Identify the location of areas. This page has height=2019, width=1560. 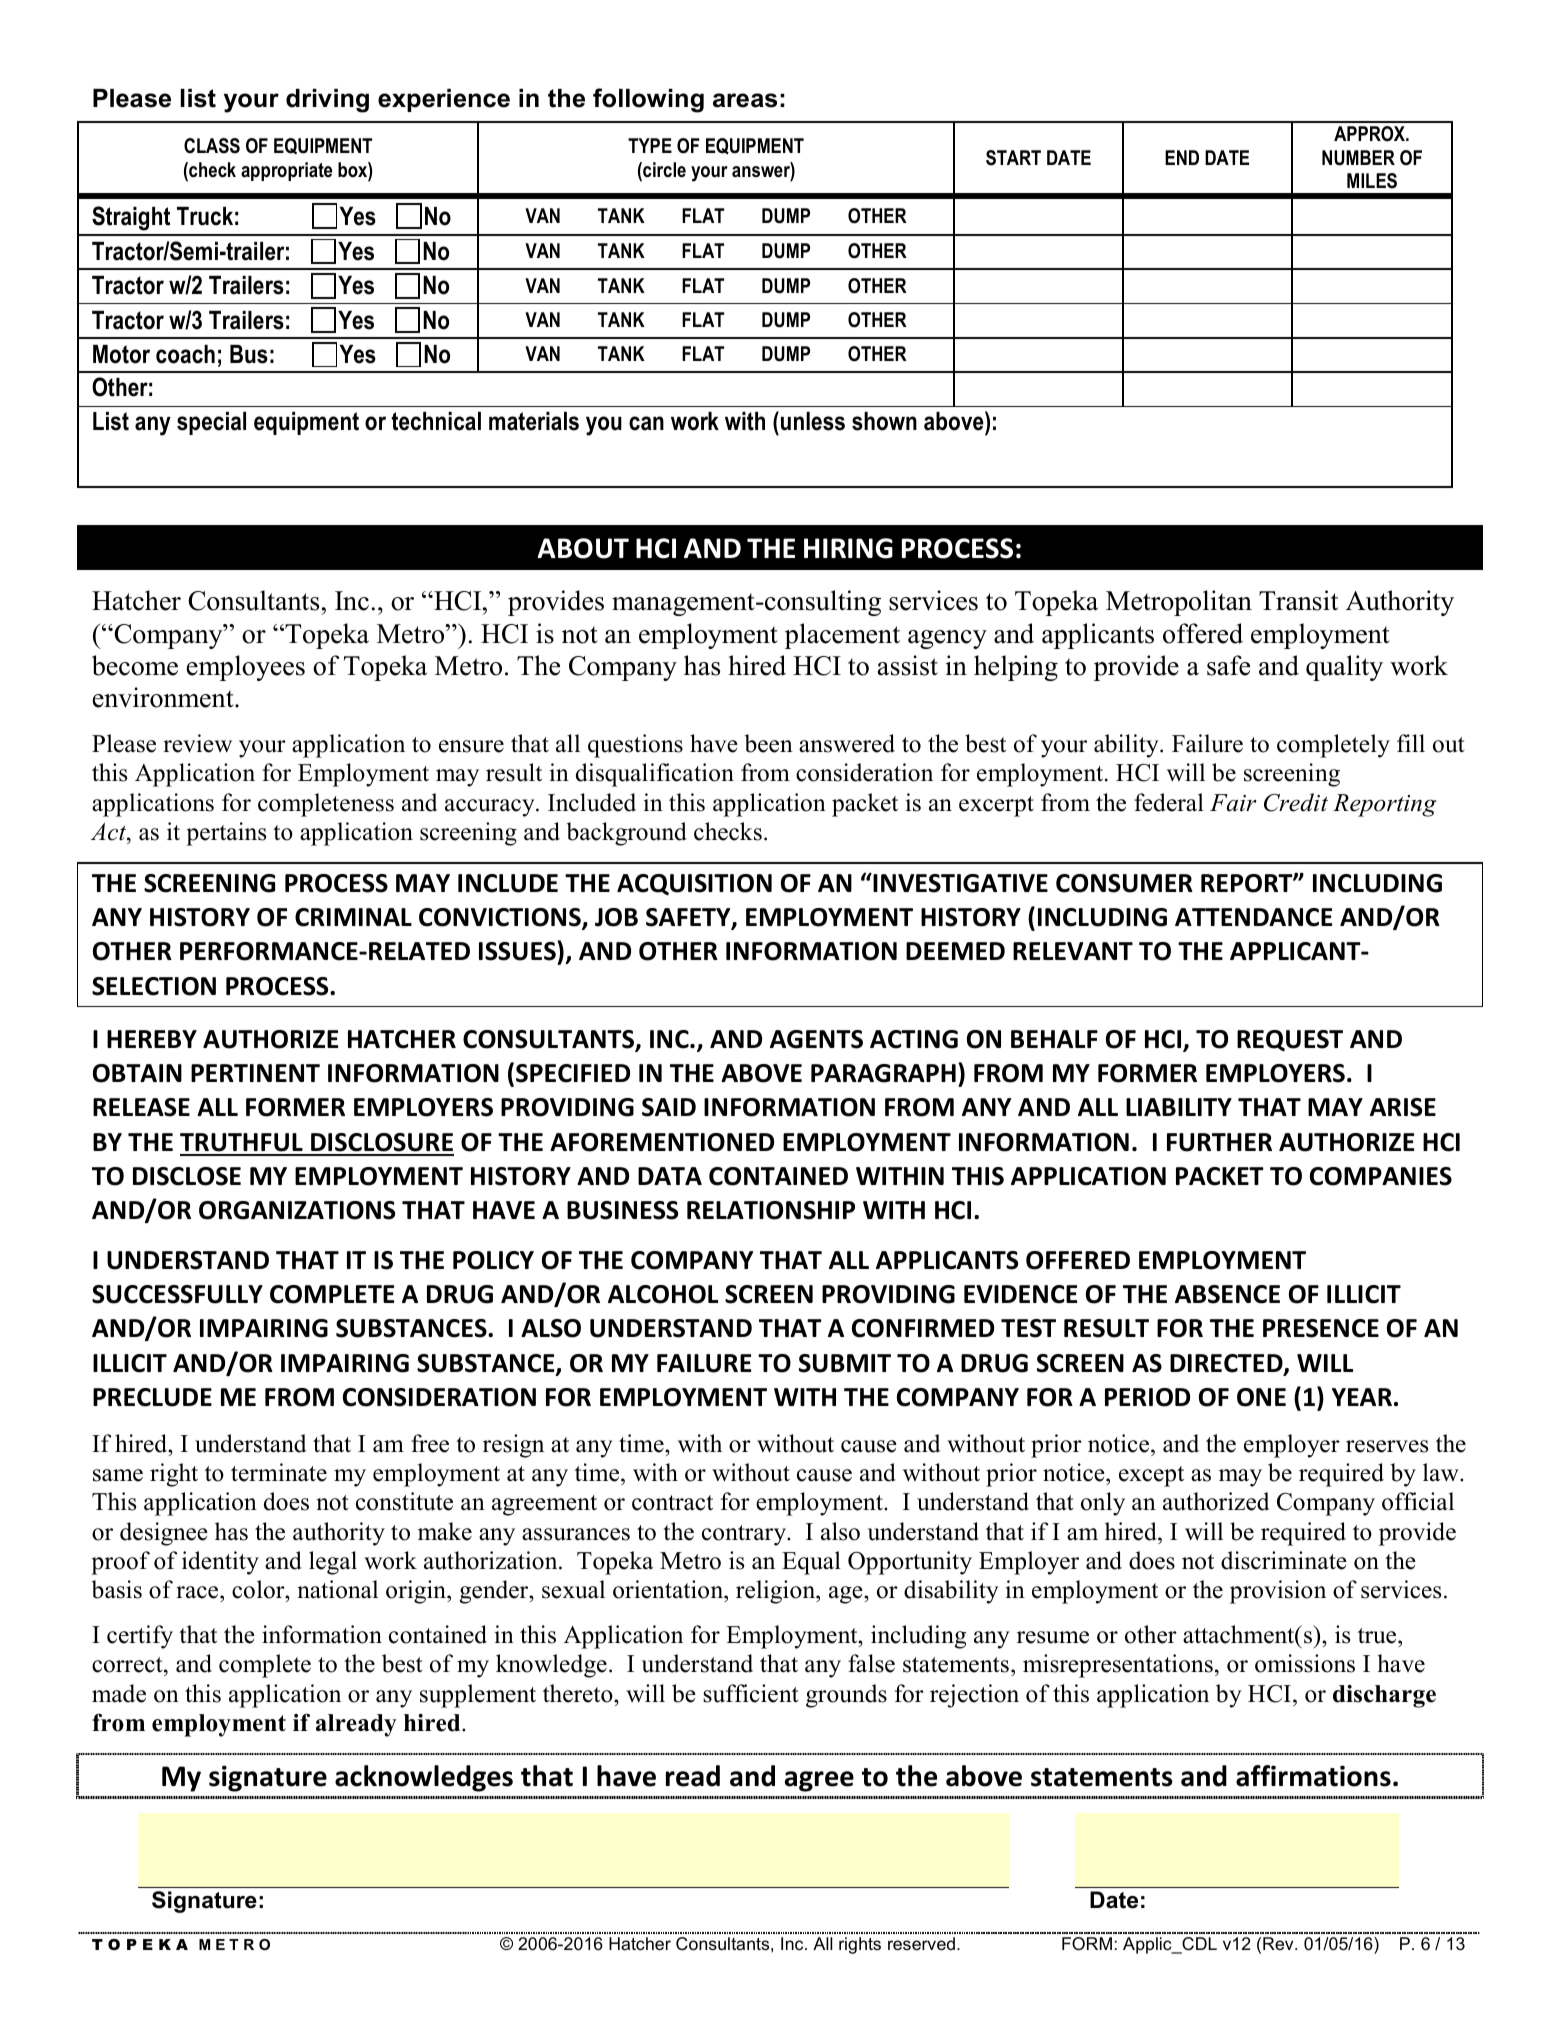
(745, 100).
